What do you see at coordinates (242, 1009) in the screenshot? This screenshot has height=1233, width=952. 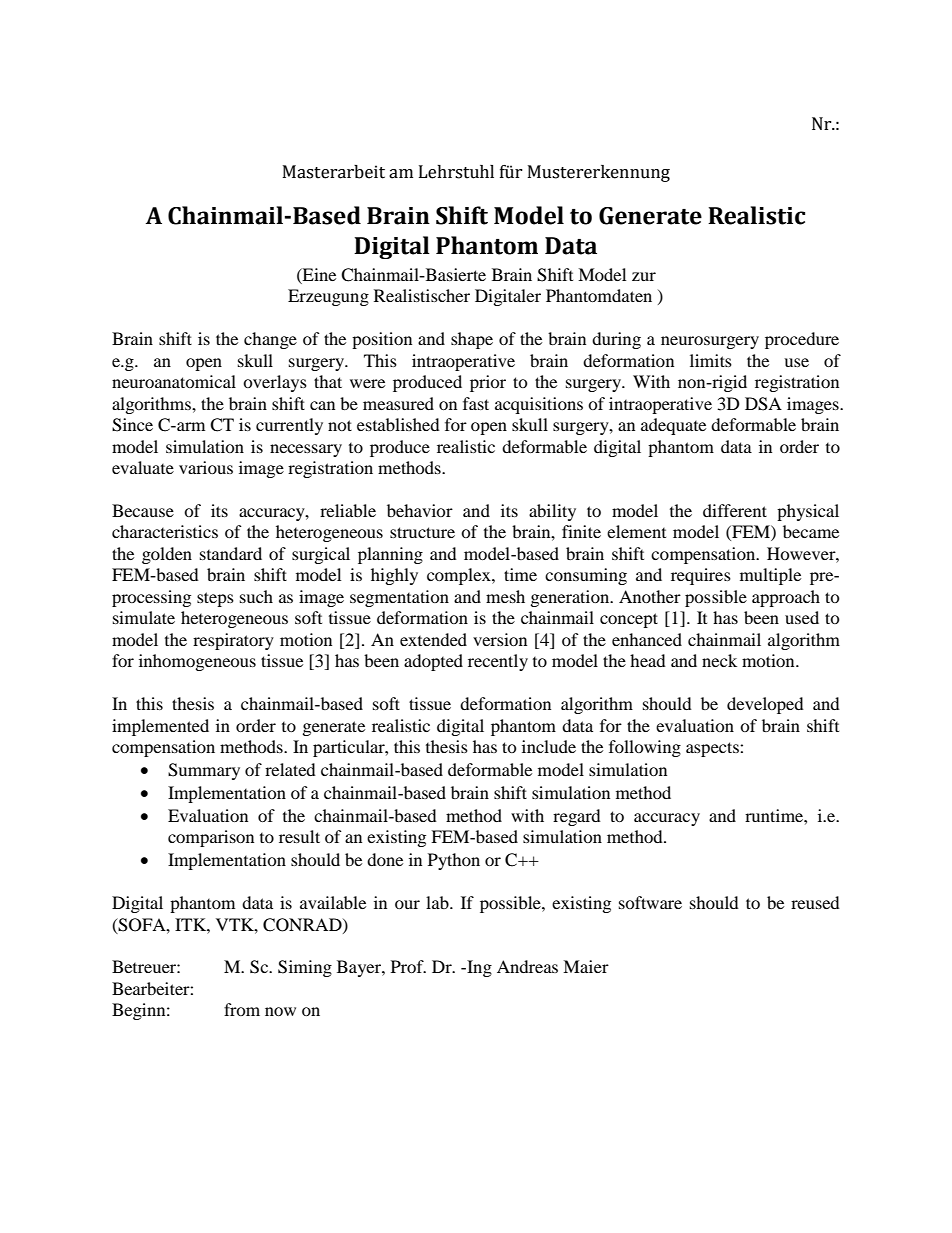 I see `from` at bounding box center [242, 1009].
